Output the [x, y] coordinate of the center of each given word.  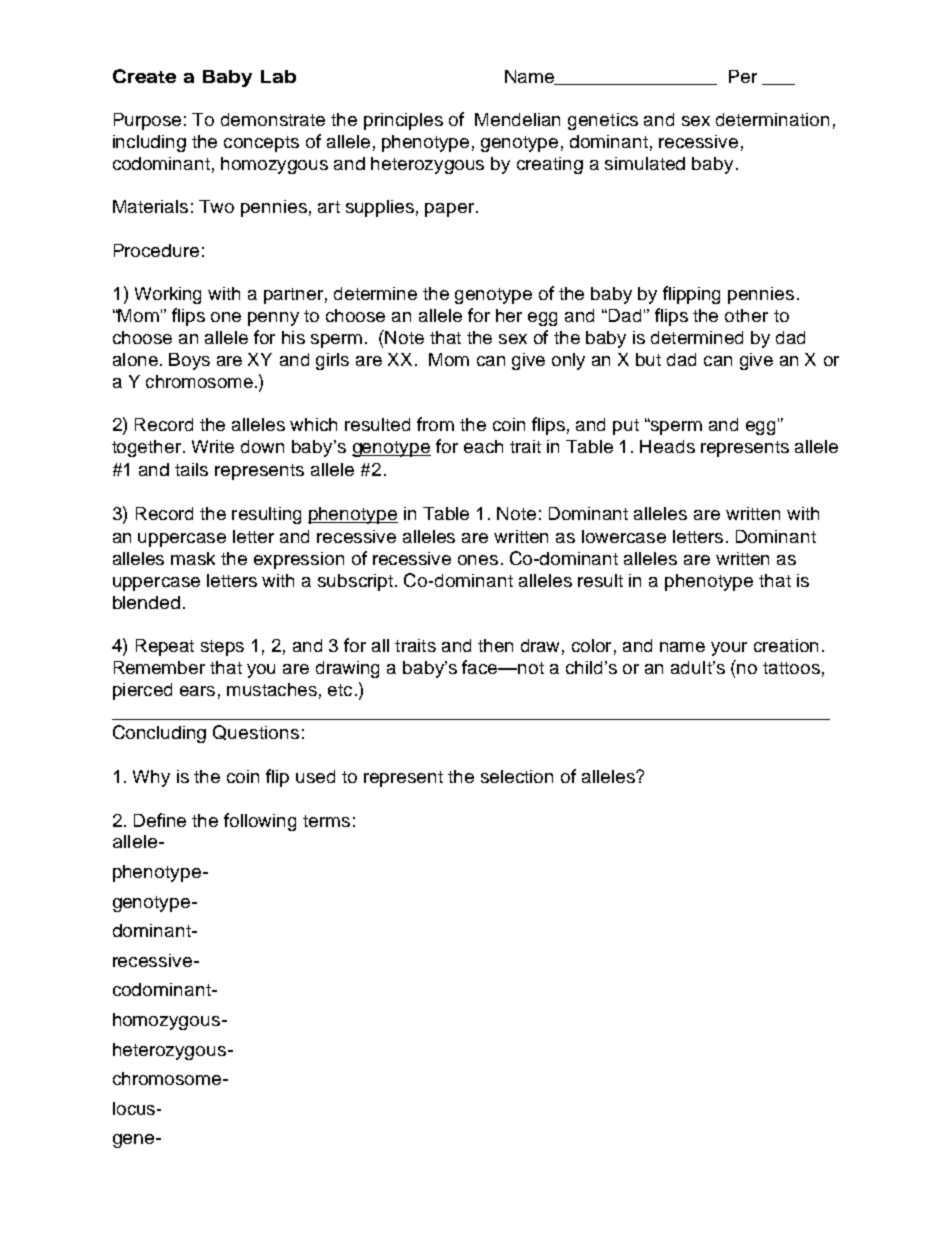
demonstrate [273, 119]
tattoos [791, 668]
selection [517, 776]
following [260, 822]
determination [772, 119]
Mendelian [517, 119]
